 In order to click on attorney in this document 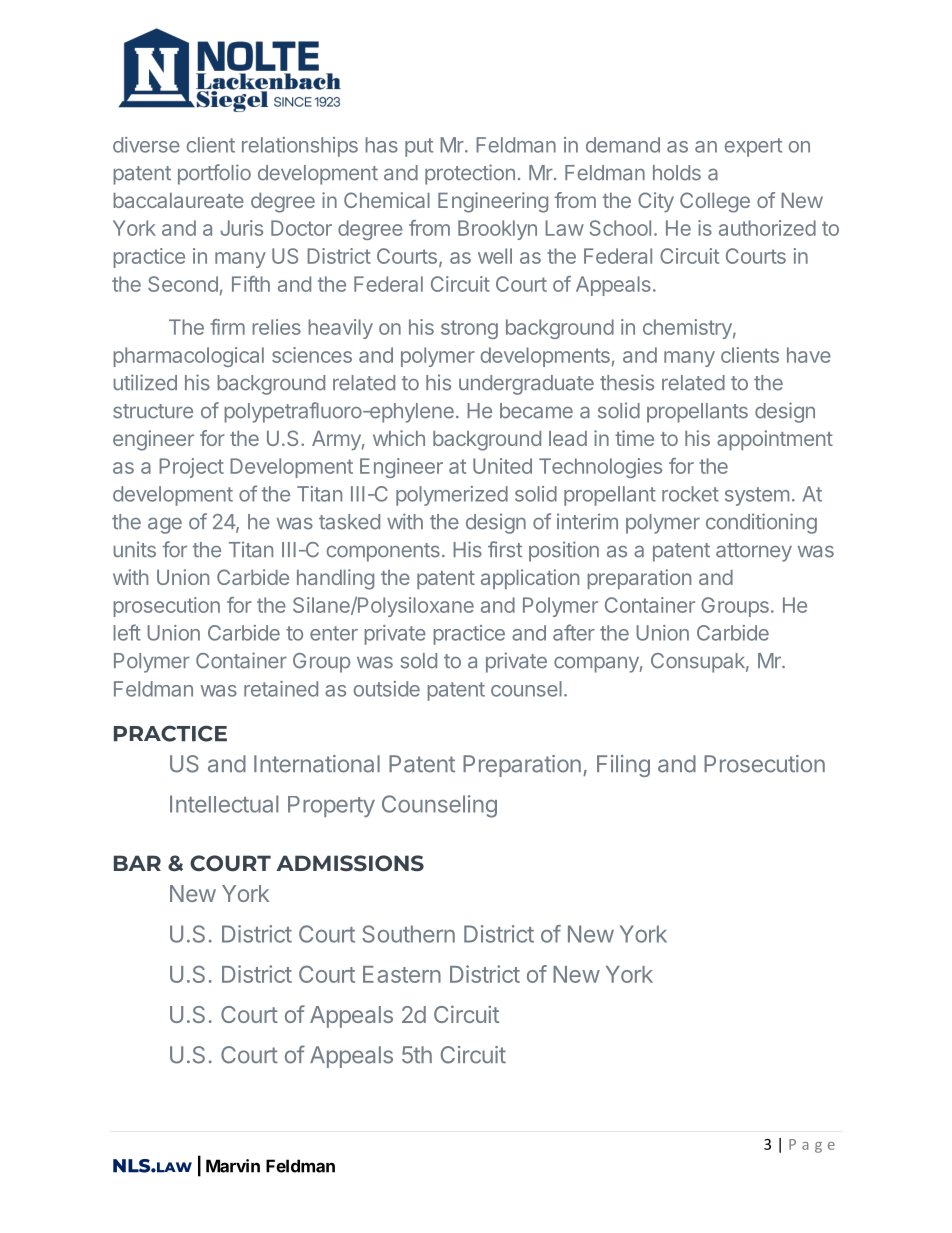, I will do `click(754, 552)`.
